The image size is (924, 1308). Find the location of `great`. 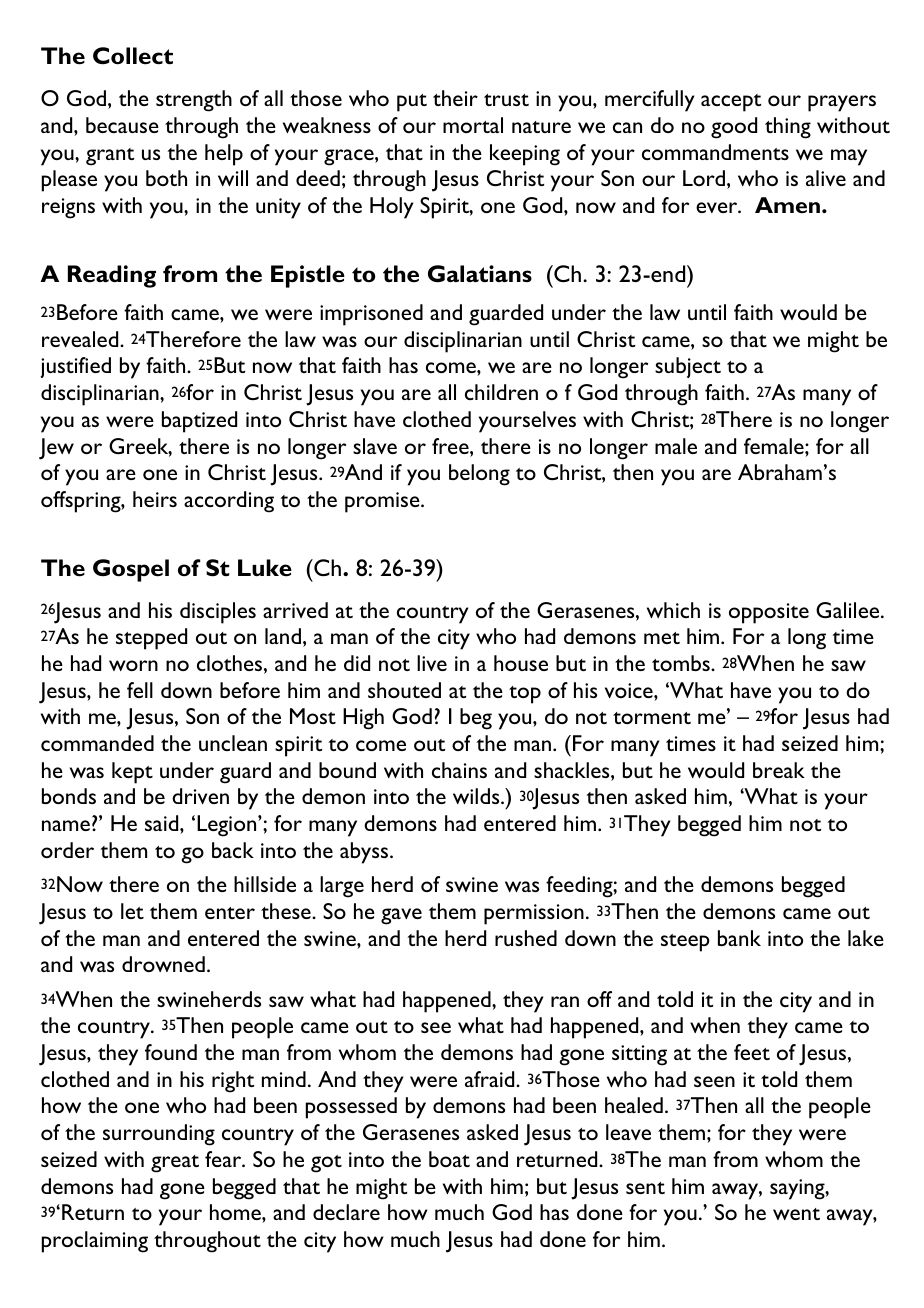

great is located at coordinates (175, 1164).
